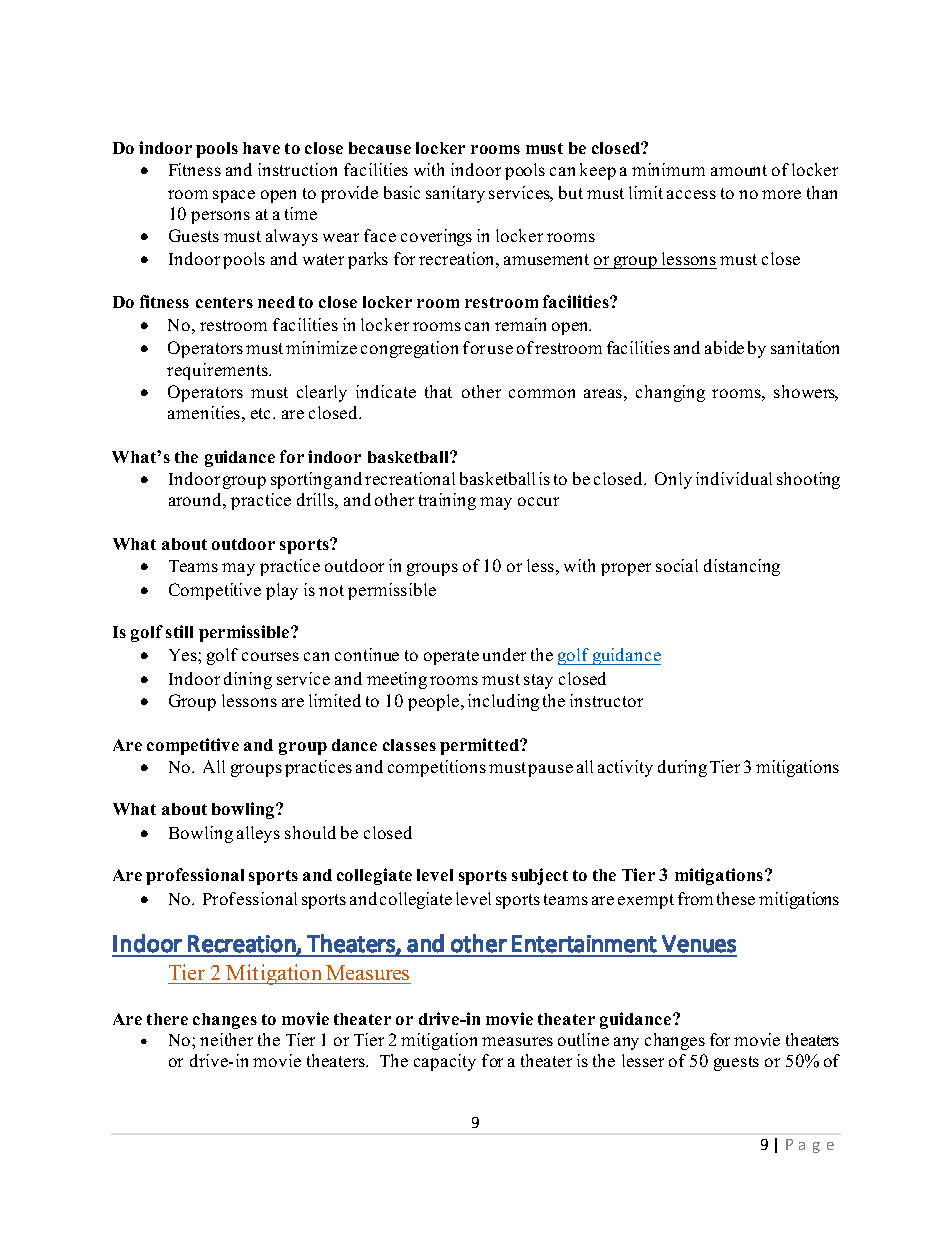 This screenshot has width=952, height=1233. What do you see at coordinates (734, 478) in the screenshot?
I see `individual` at bounding box center [734, 478].
